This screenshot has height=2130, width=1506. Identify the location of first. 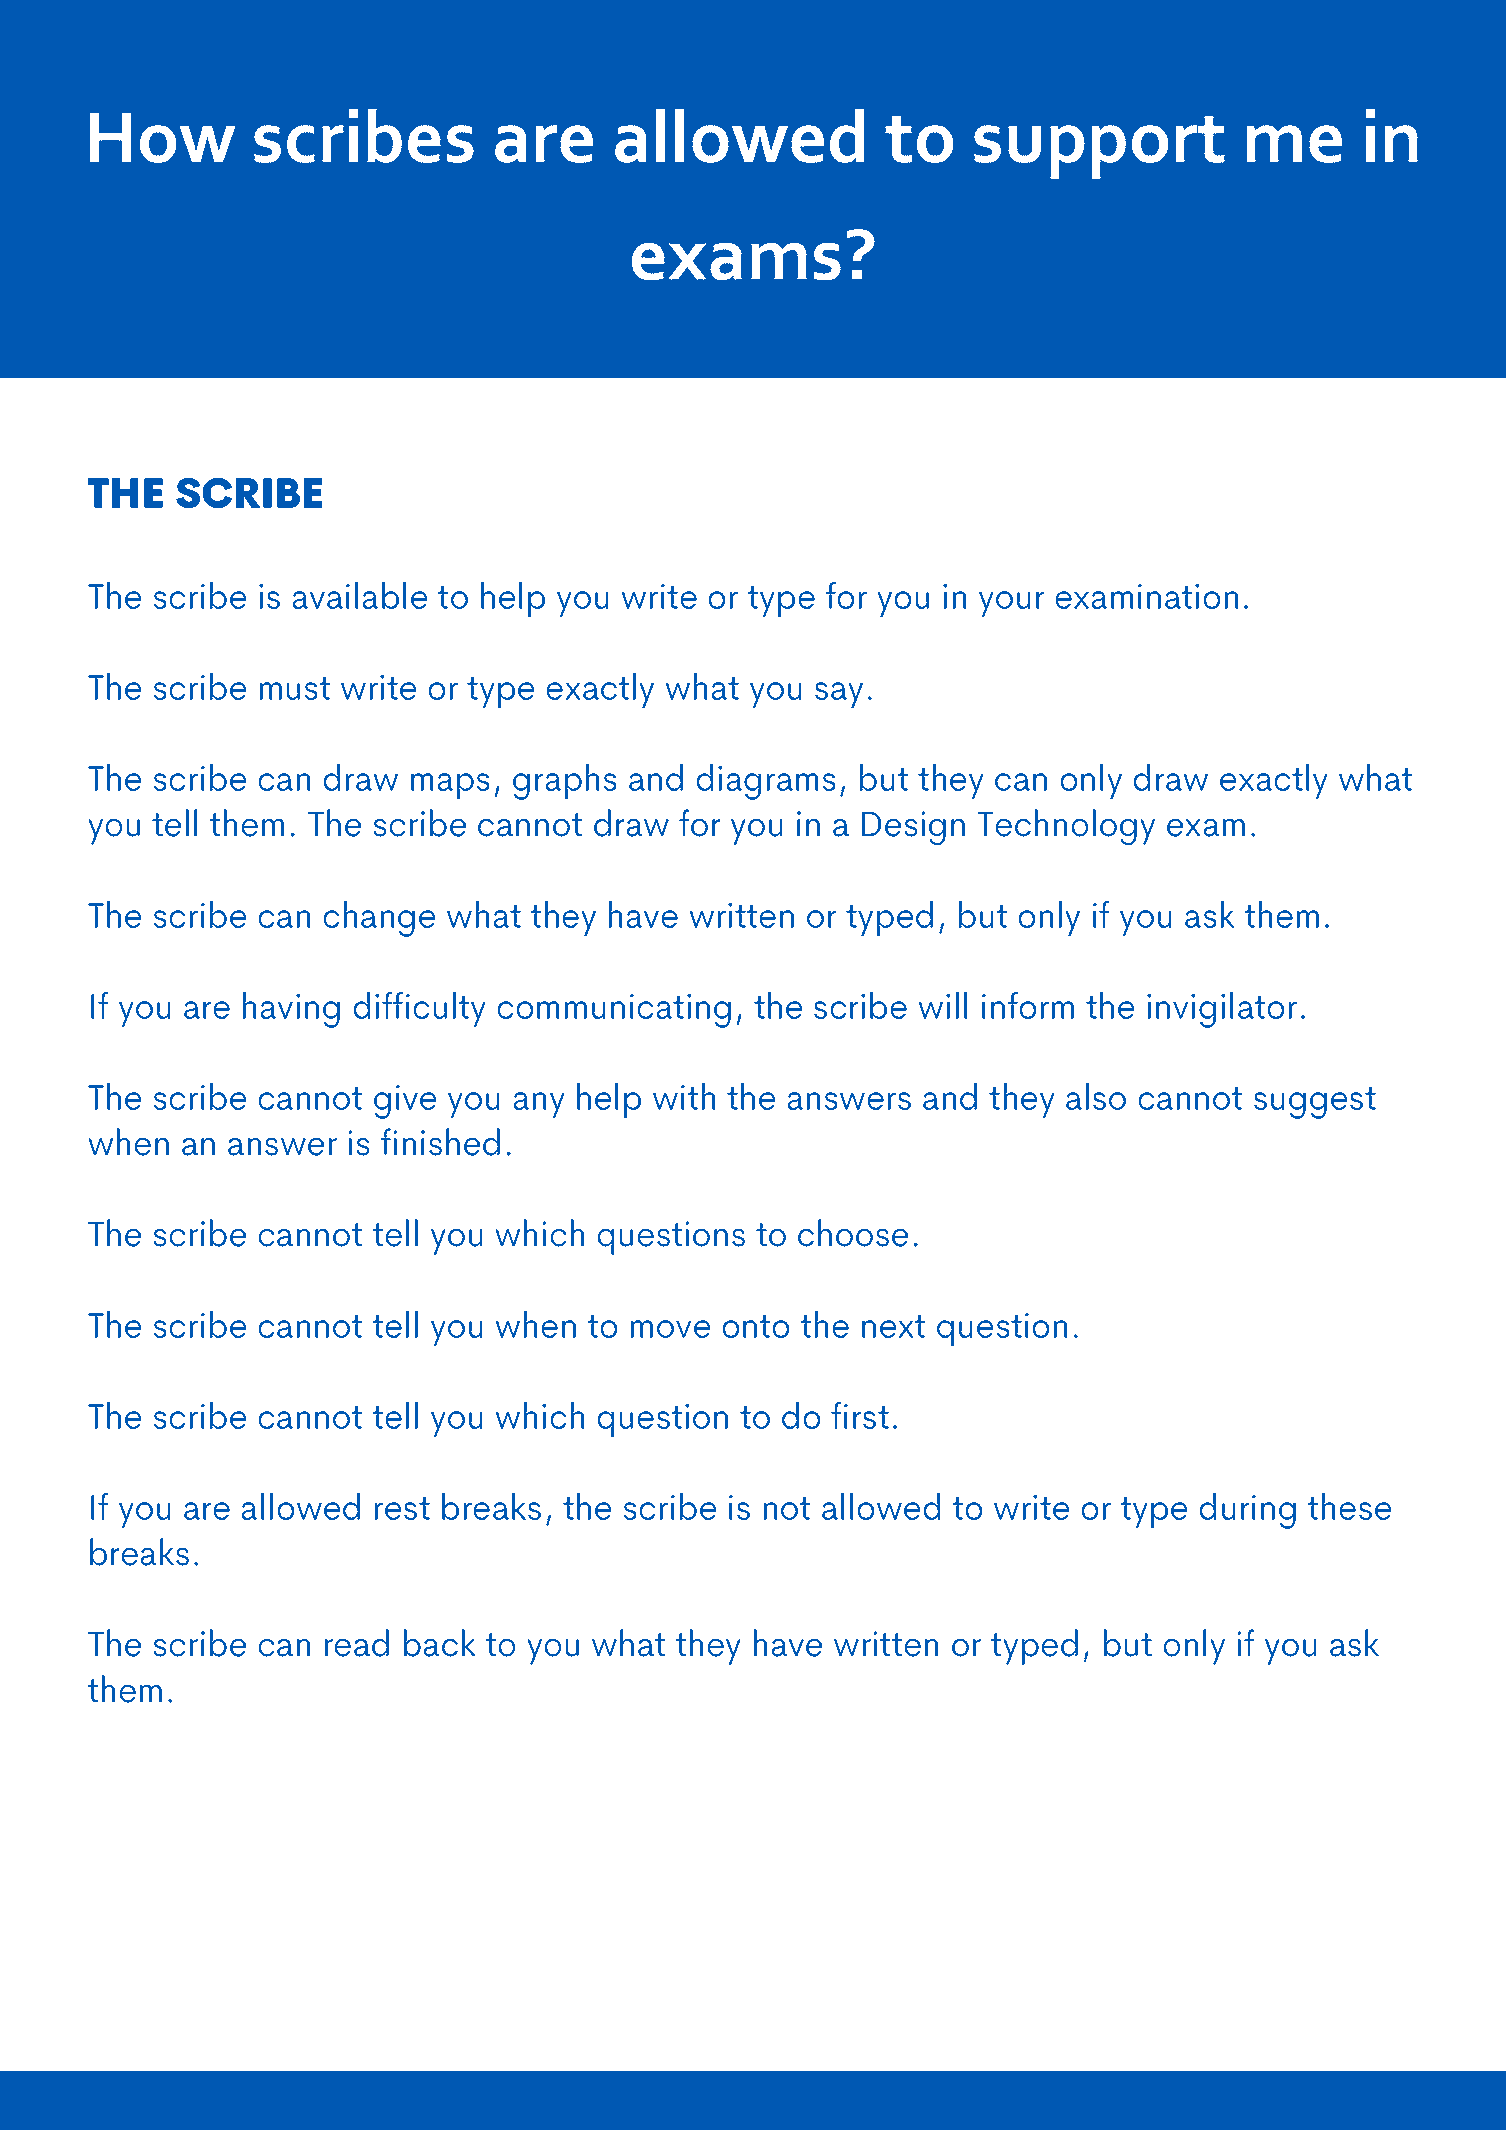
(860, 1415).
